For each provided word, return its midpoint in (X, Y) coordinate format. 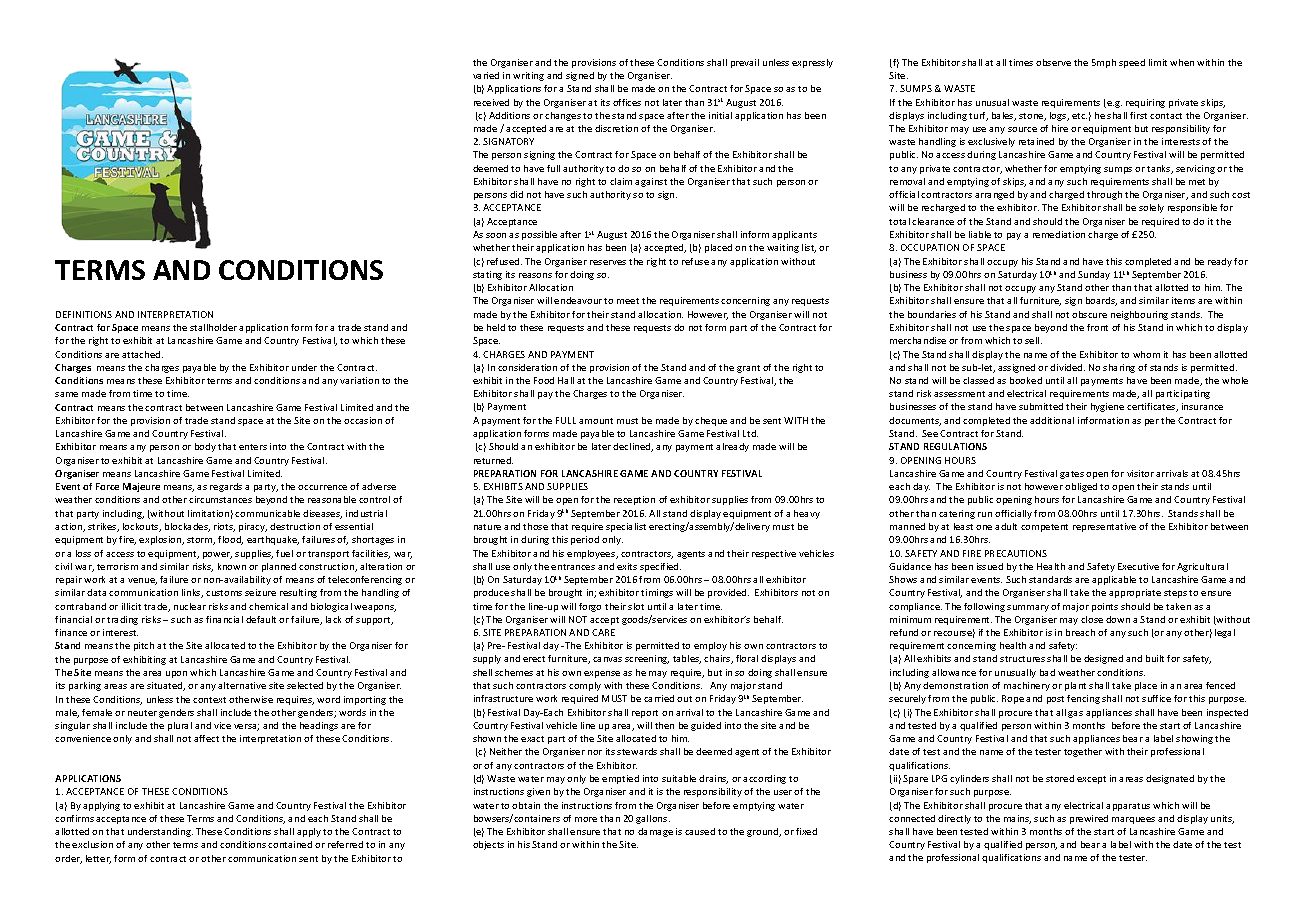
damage (655, 832)
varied (486, 75)
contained (290, 844)
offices (627, 102)
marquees (1133, 820)
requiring (1145, 103)
